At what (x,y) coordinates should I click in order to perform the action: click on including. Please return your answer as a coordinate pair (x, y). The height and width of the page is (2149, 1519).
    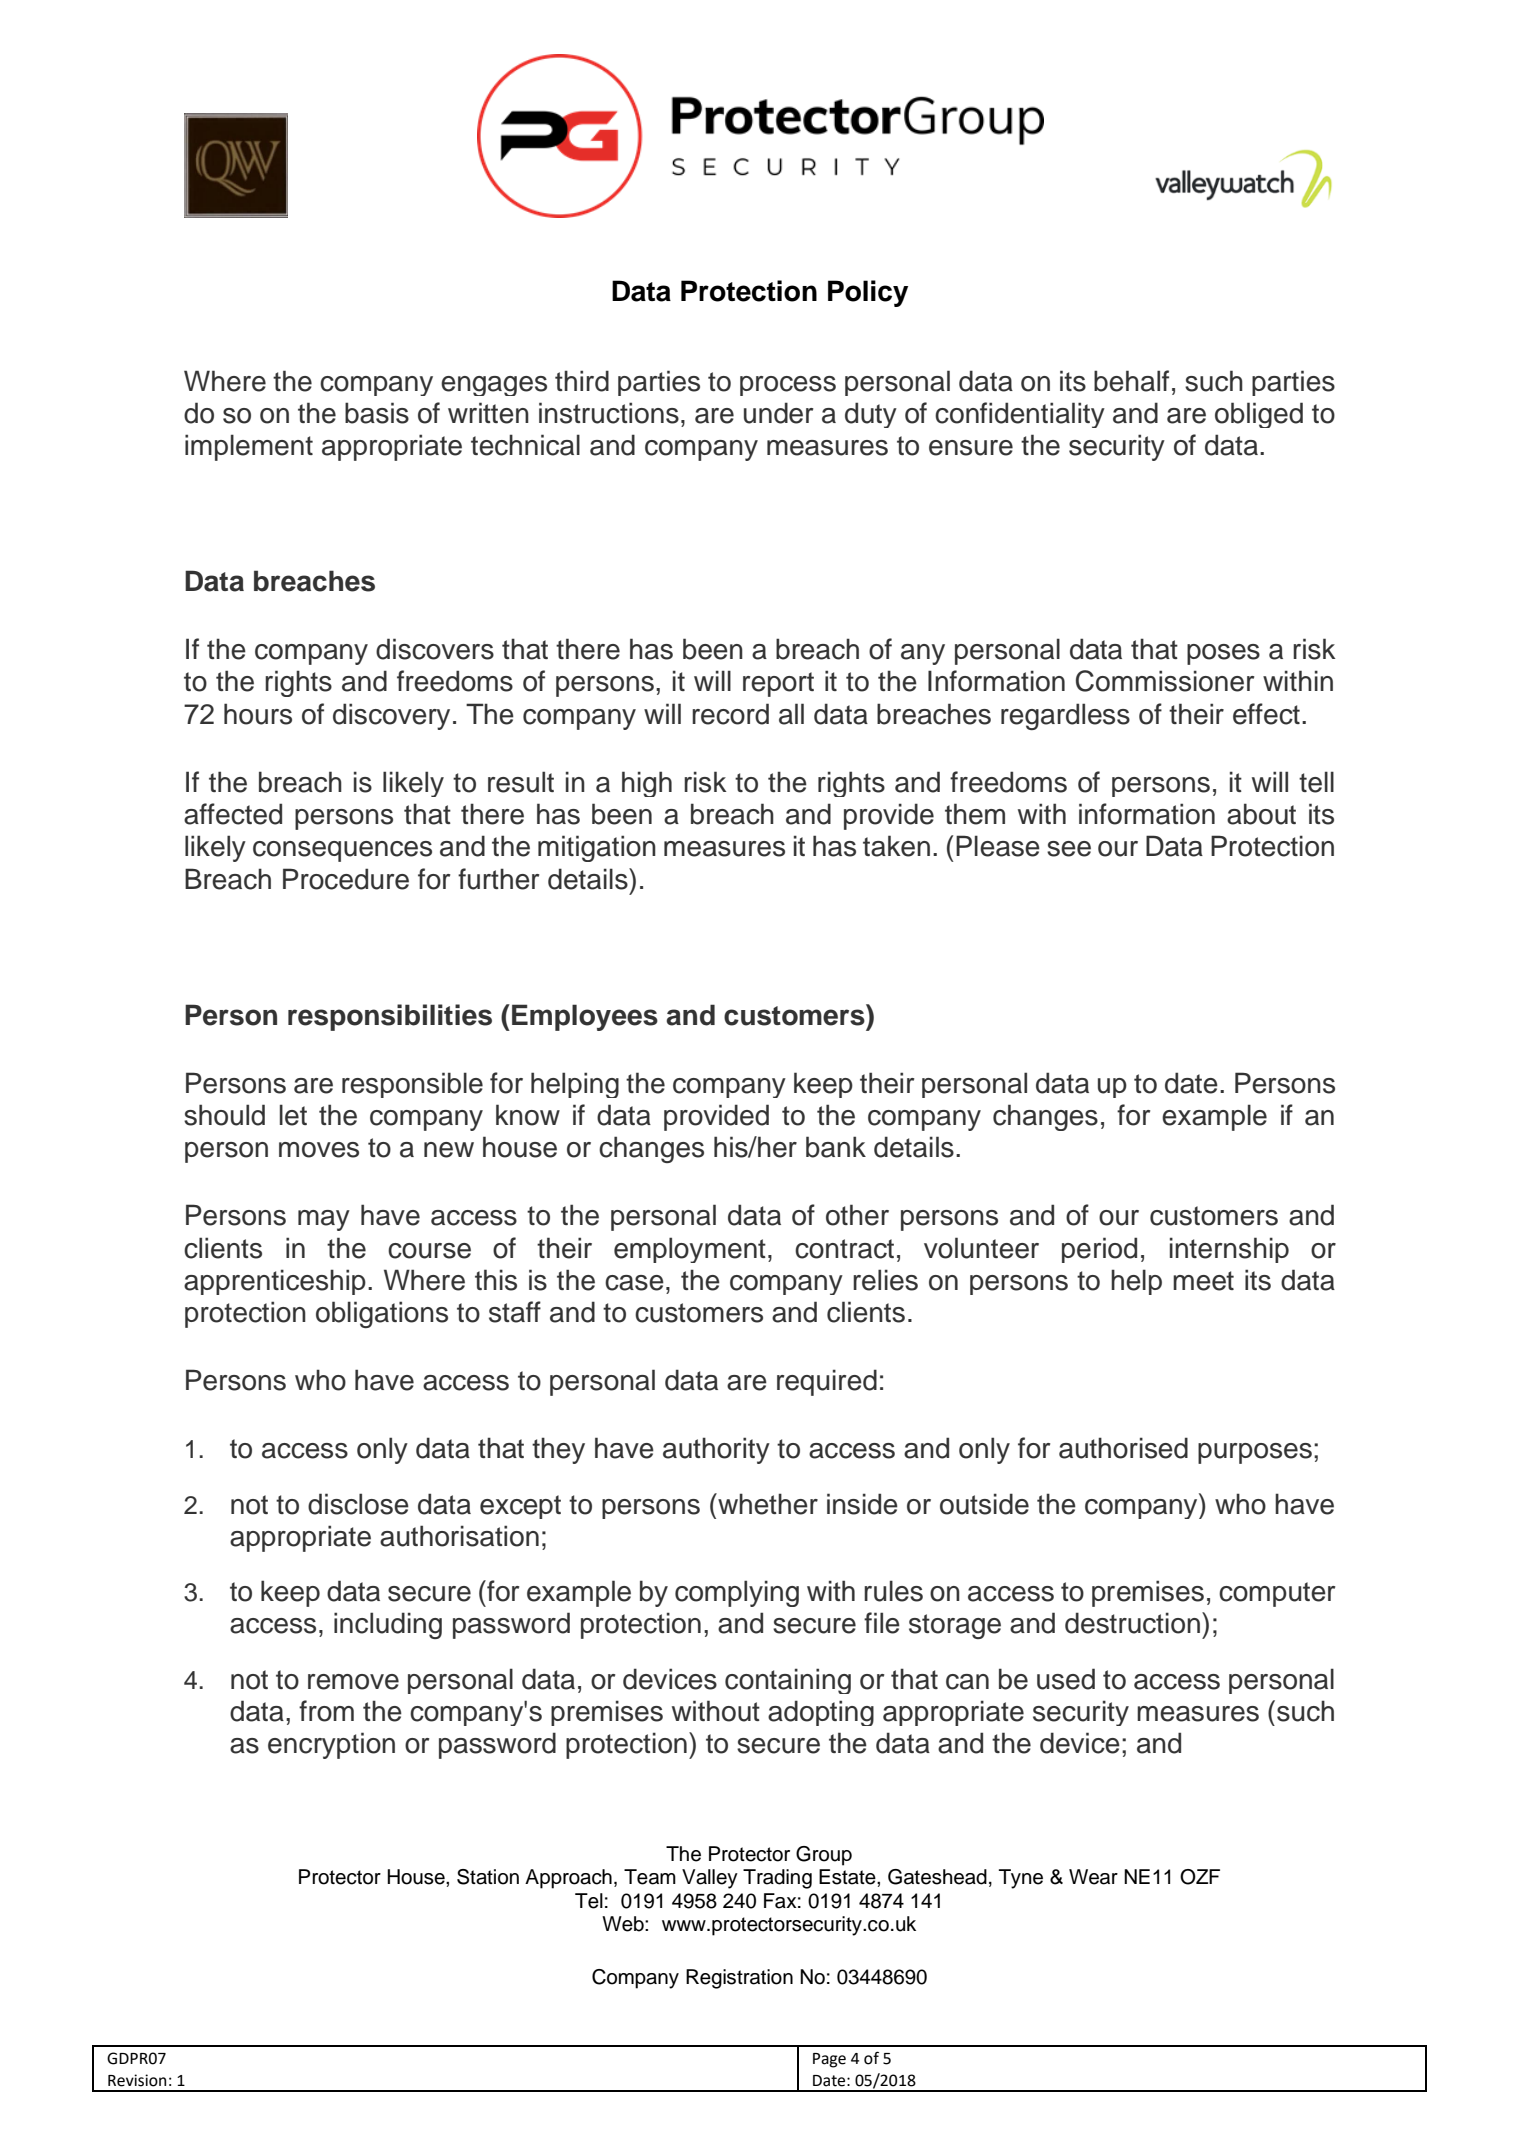
    Looking at the image, I should click on (388, 1625).
